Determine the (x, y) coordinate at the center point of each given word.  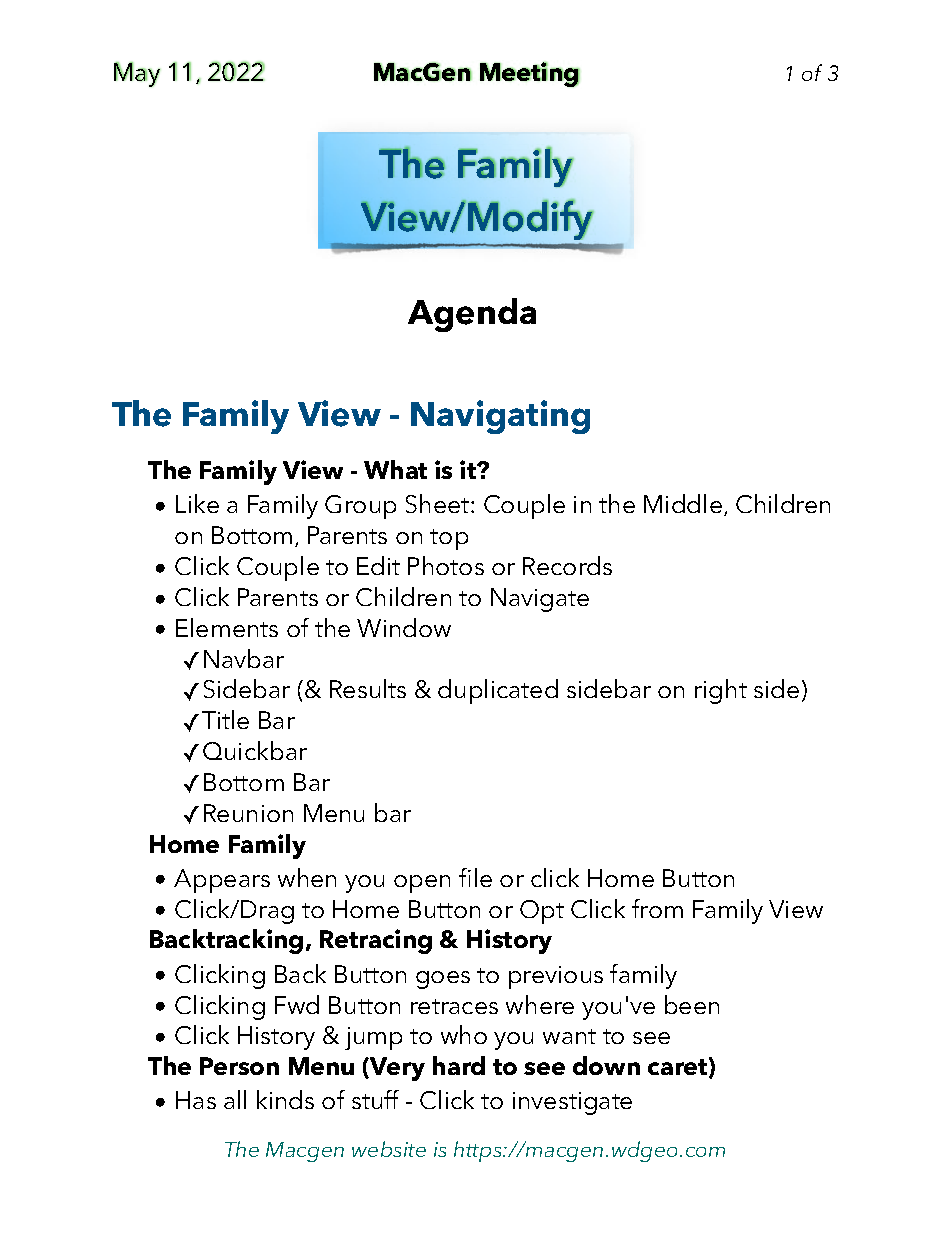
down (606, 1065)
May (137, 74)
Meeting (530, 74)
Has (196, 1100)
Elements (227, 627)
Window (404, 627)
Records (567, 565)
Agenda (472, 315)
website (389, 1149)
